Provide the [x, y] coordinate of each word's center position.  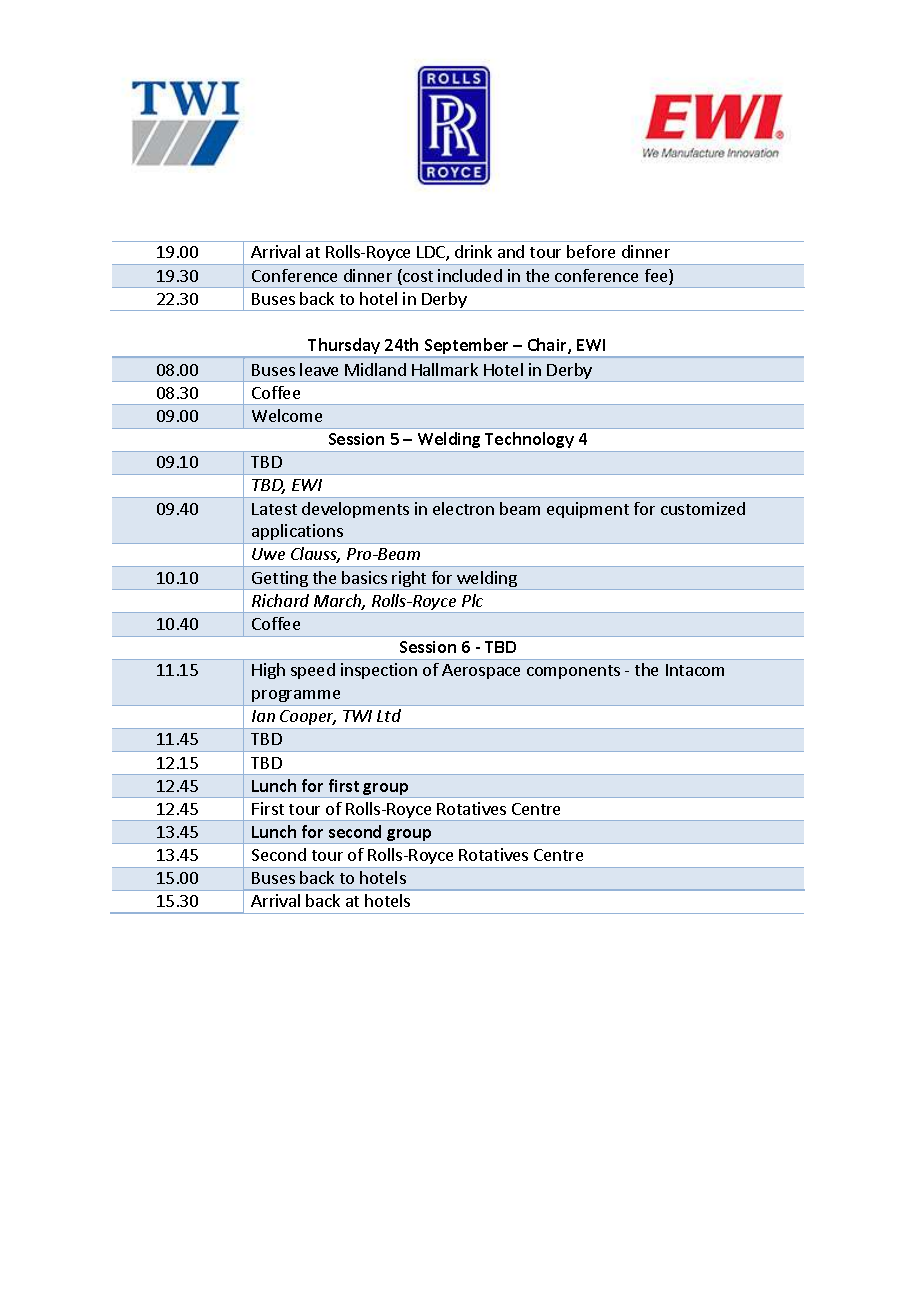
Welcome [287, 415]
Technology [529, 440]
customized [703, 508]
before [591, 251]
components [573, 672]
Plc [472, 600]
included [470, 275]
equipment [588, 510]
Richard [280, 600]
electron [463, 508]
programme [296, 696]
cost [417, 277]
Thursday [345, 347]
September [466, 347]
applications [297, 534]
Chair [548, 346]
